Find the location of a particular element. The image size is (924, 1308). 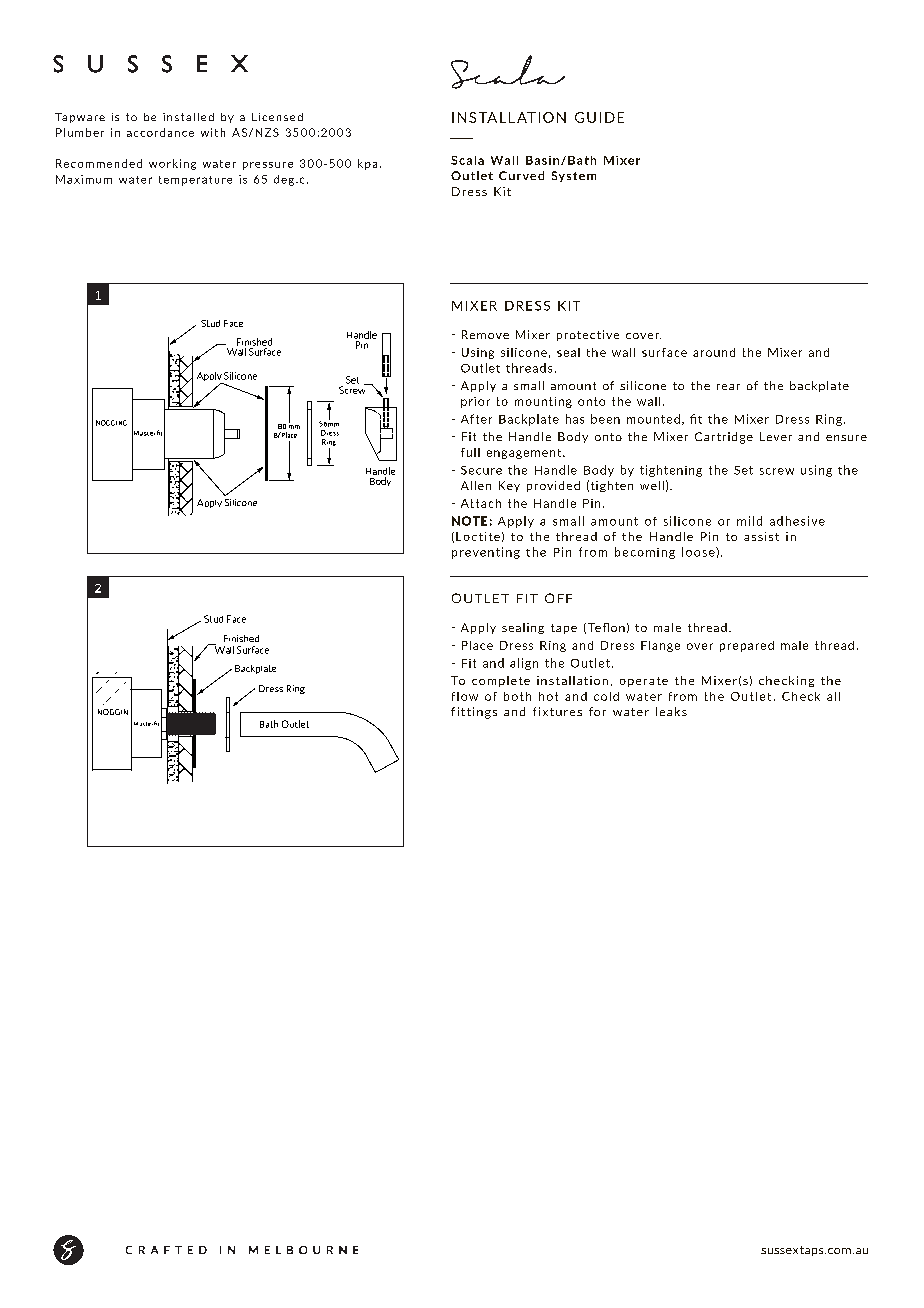

ved is located at coordinates (533, 175).
